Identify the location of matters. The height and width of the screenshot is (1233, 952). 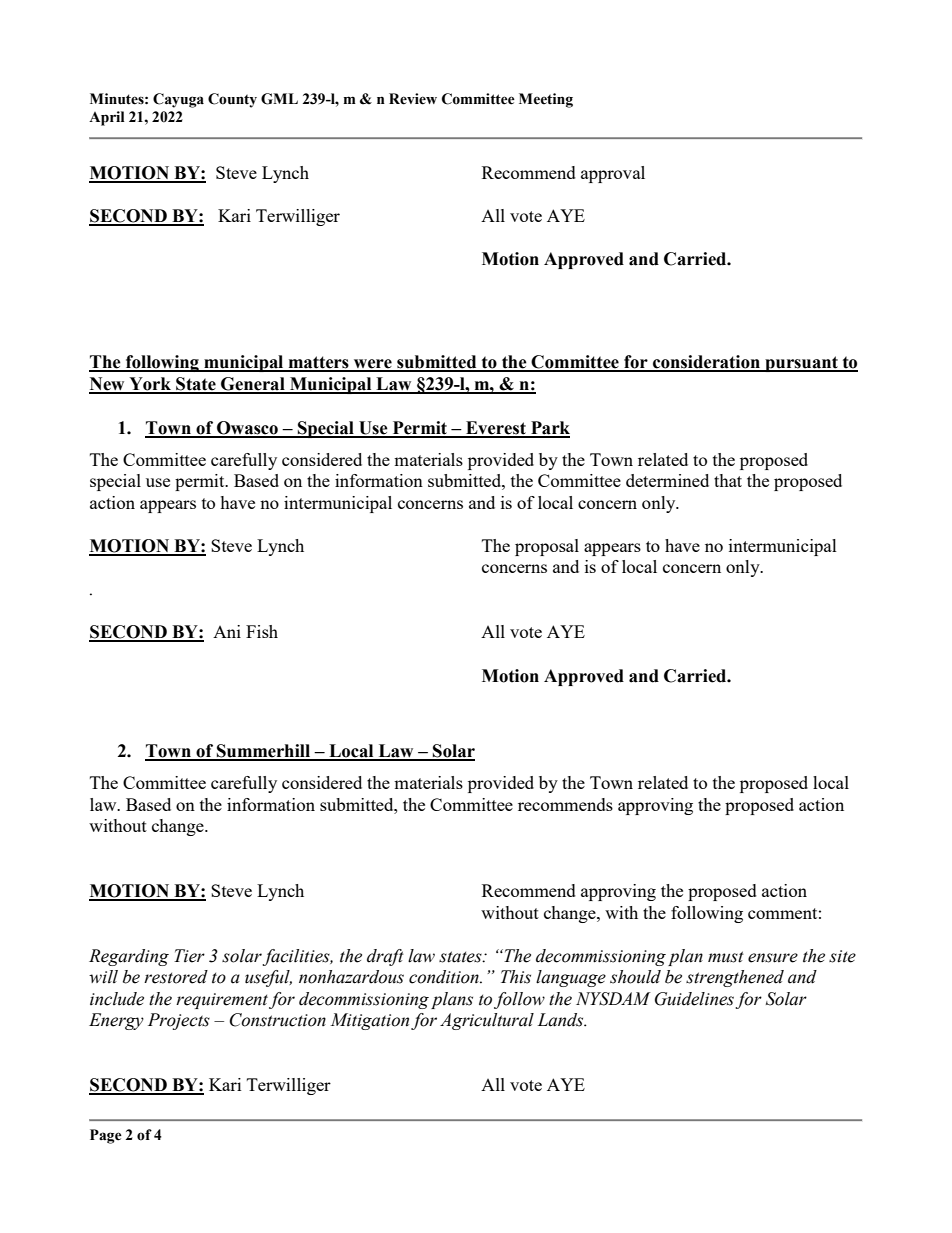
(318, 363).
